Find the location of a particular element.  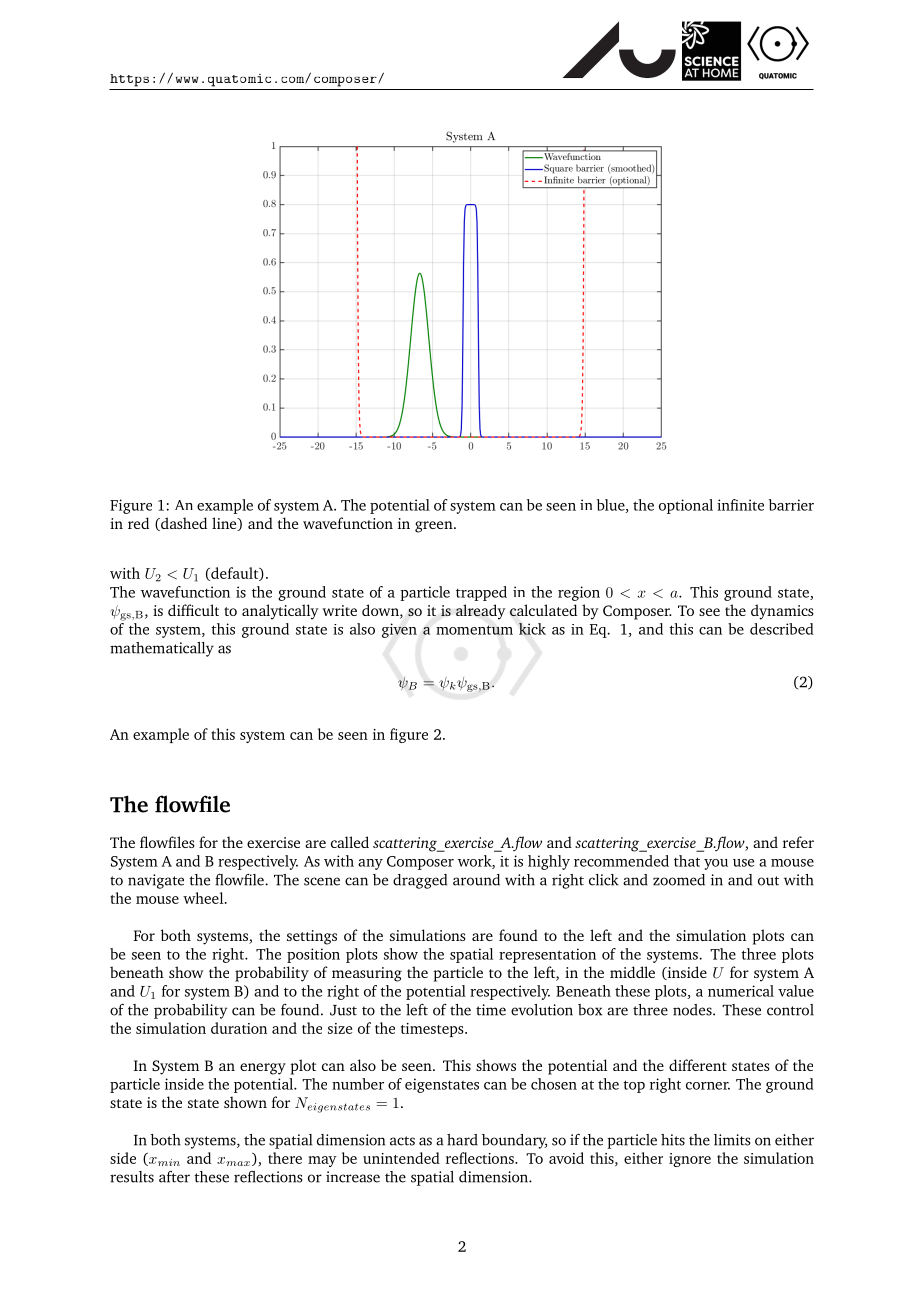

hard is located at coordinates (462, 1140).
